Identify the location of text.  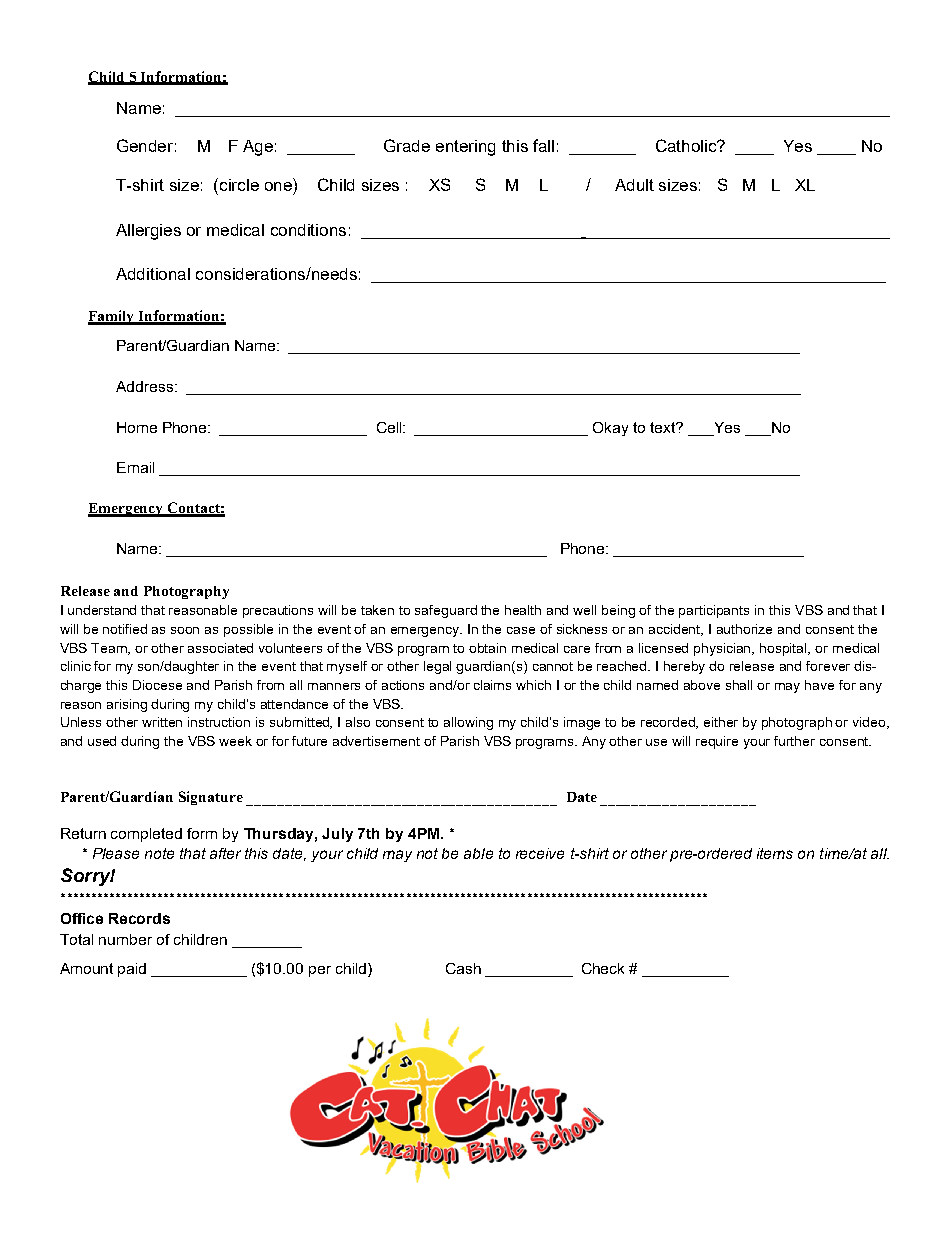
(664, 427).
